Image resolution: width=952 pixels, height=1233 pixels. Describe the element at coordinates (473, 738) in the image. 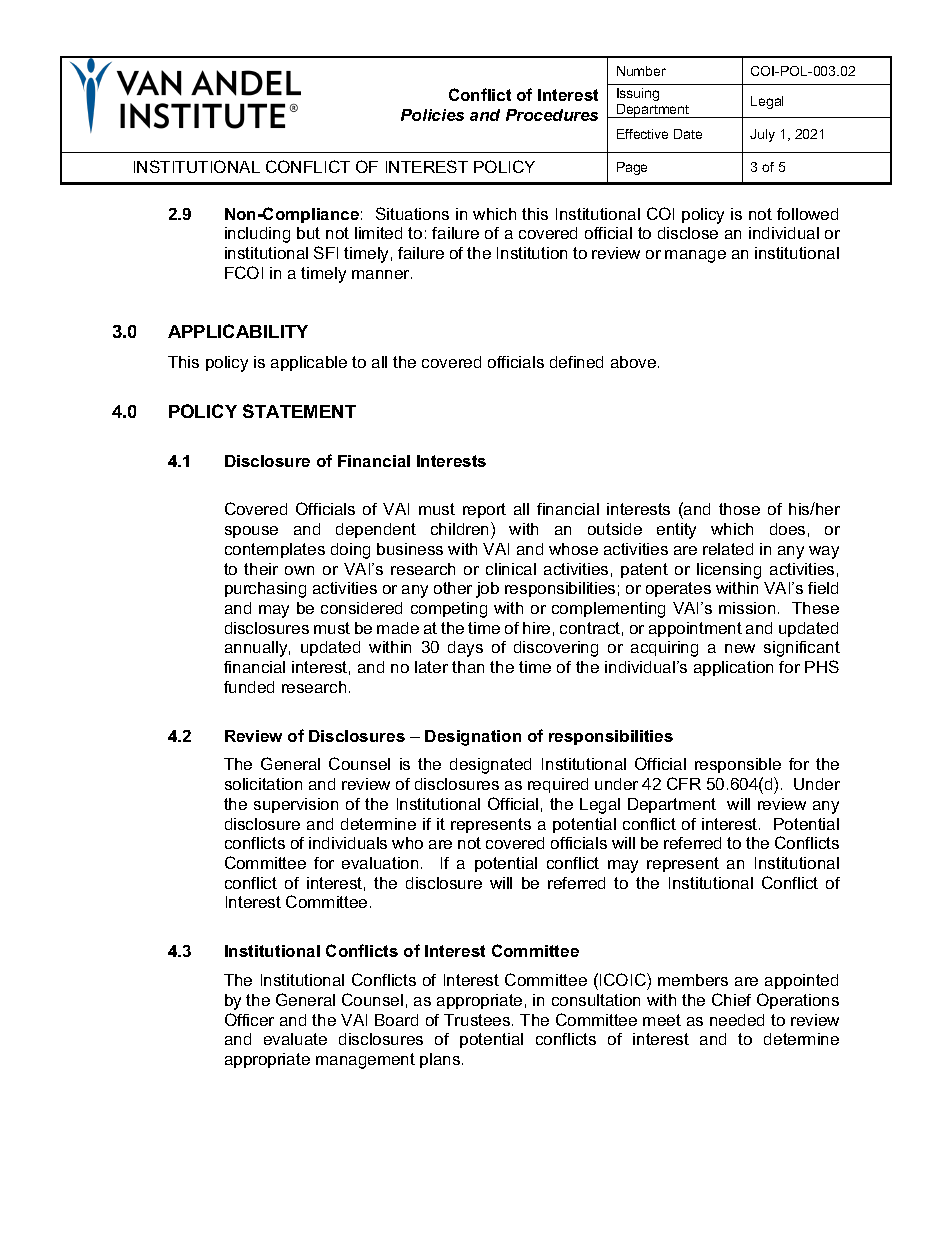

I see `Designation` at that location.
